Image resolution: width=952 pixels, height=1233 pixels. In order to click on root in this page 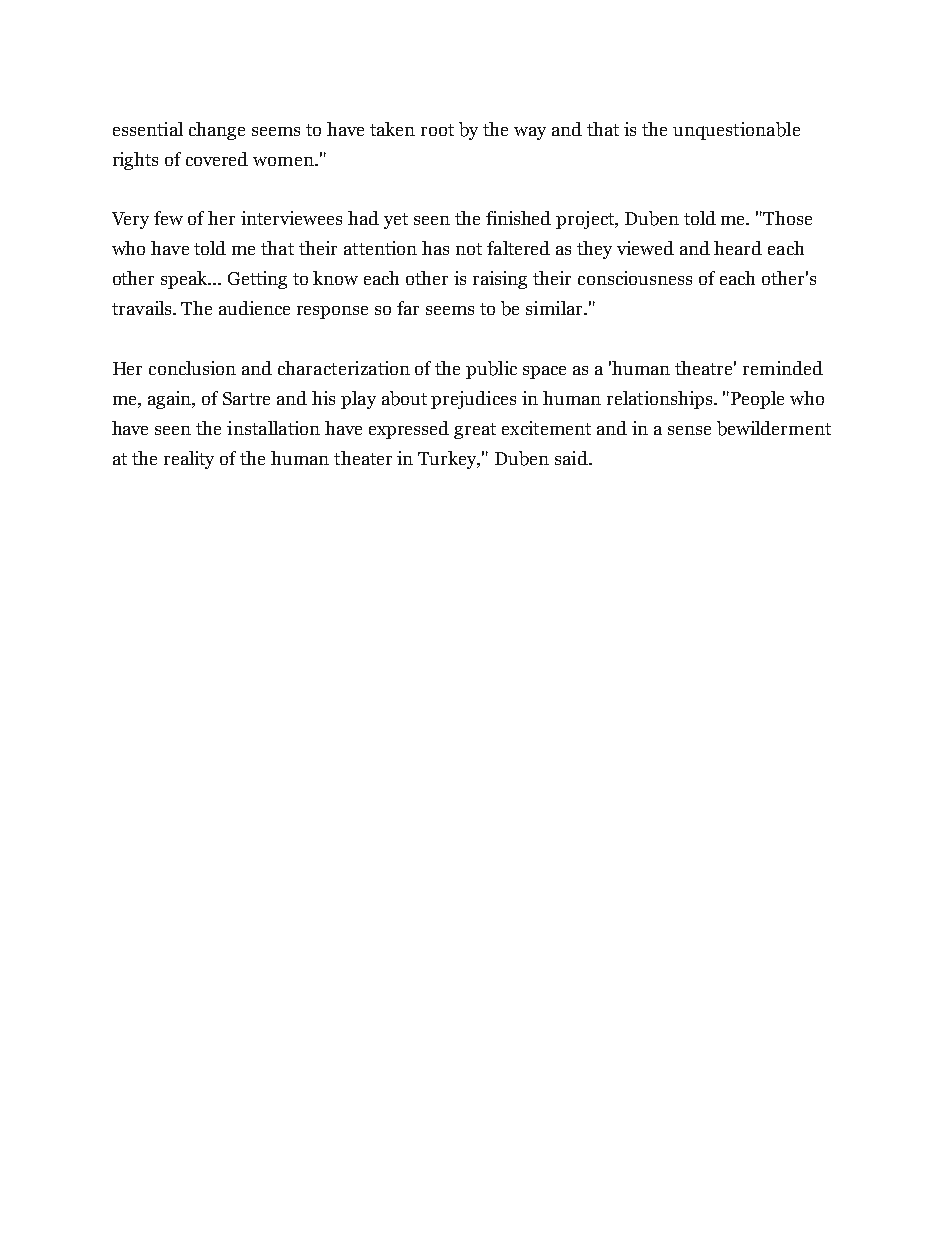, I will do `click(437, 130)`.
